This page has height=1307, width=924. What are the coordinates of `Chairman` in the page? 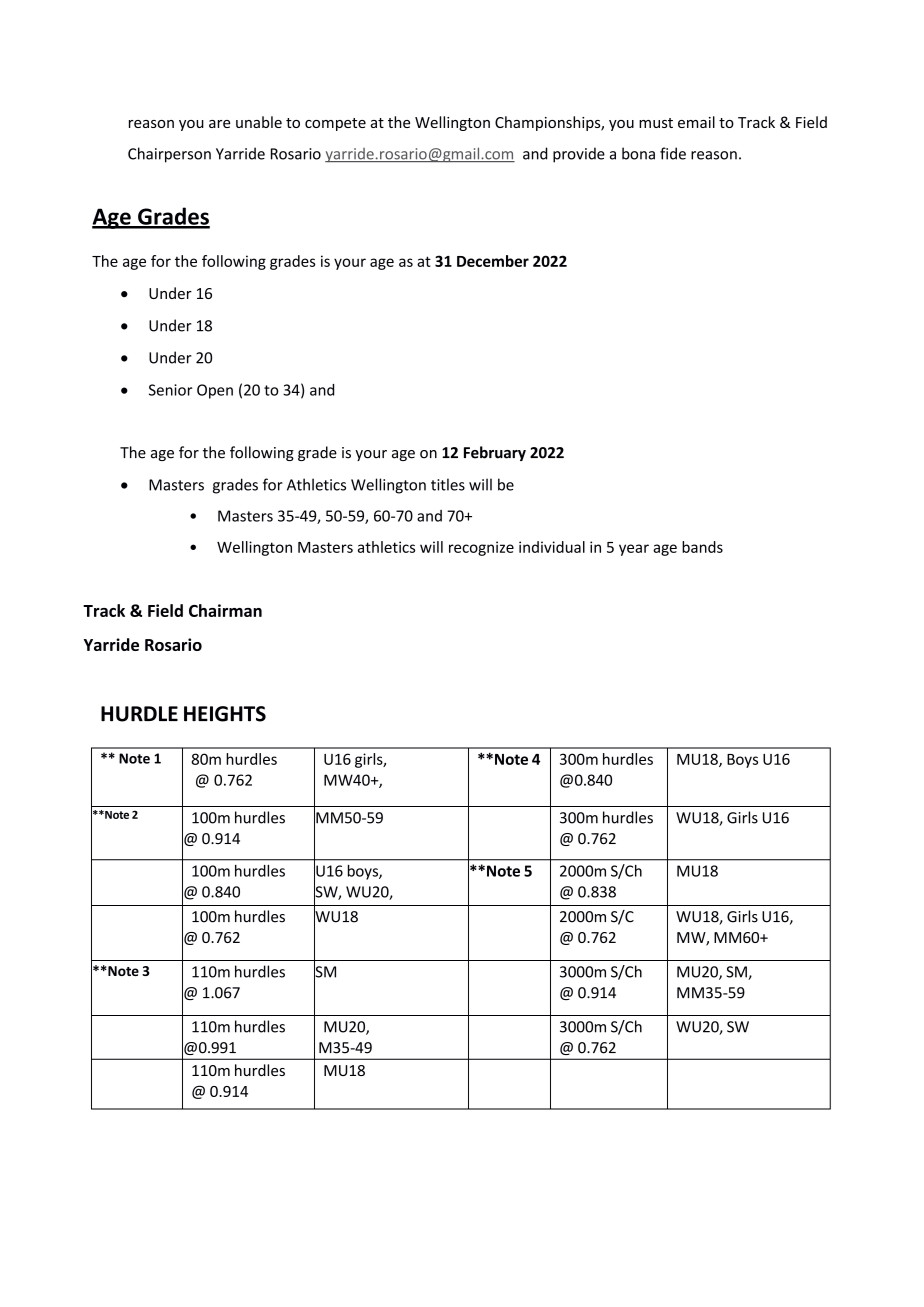 It's located at (225, 610).
